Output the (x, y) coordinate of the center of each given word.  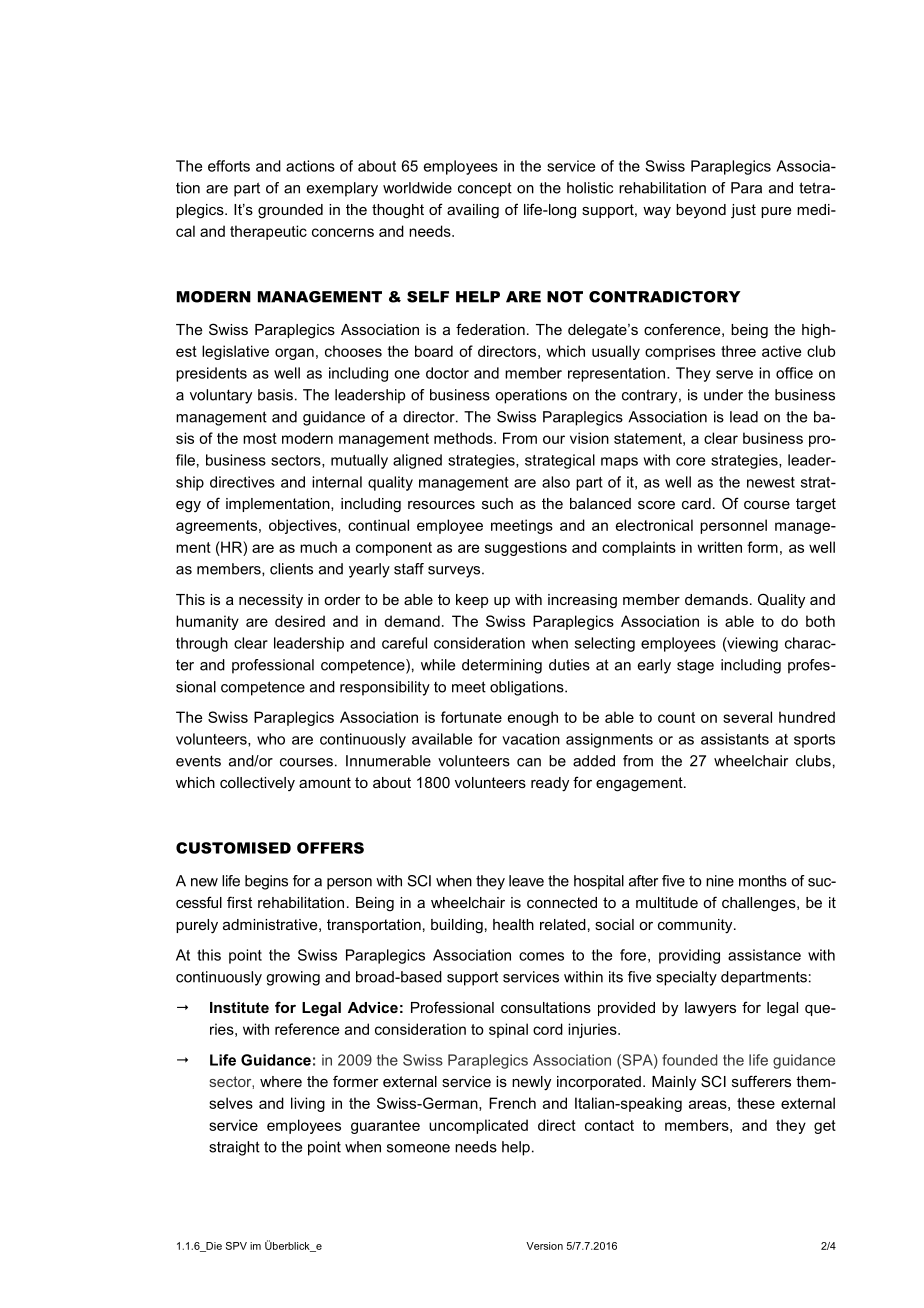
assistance (764, 955)
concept (485, 189)
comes (541, 956)
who (271, 739)
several (747, 717)
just (743, 211)
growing (293, 978)
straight (234, 1148)
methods (464, 438)
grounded (290, 211)
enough (533, 718)
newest (771, 482)
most (260, 438)
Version (544, 1246)
